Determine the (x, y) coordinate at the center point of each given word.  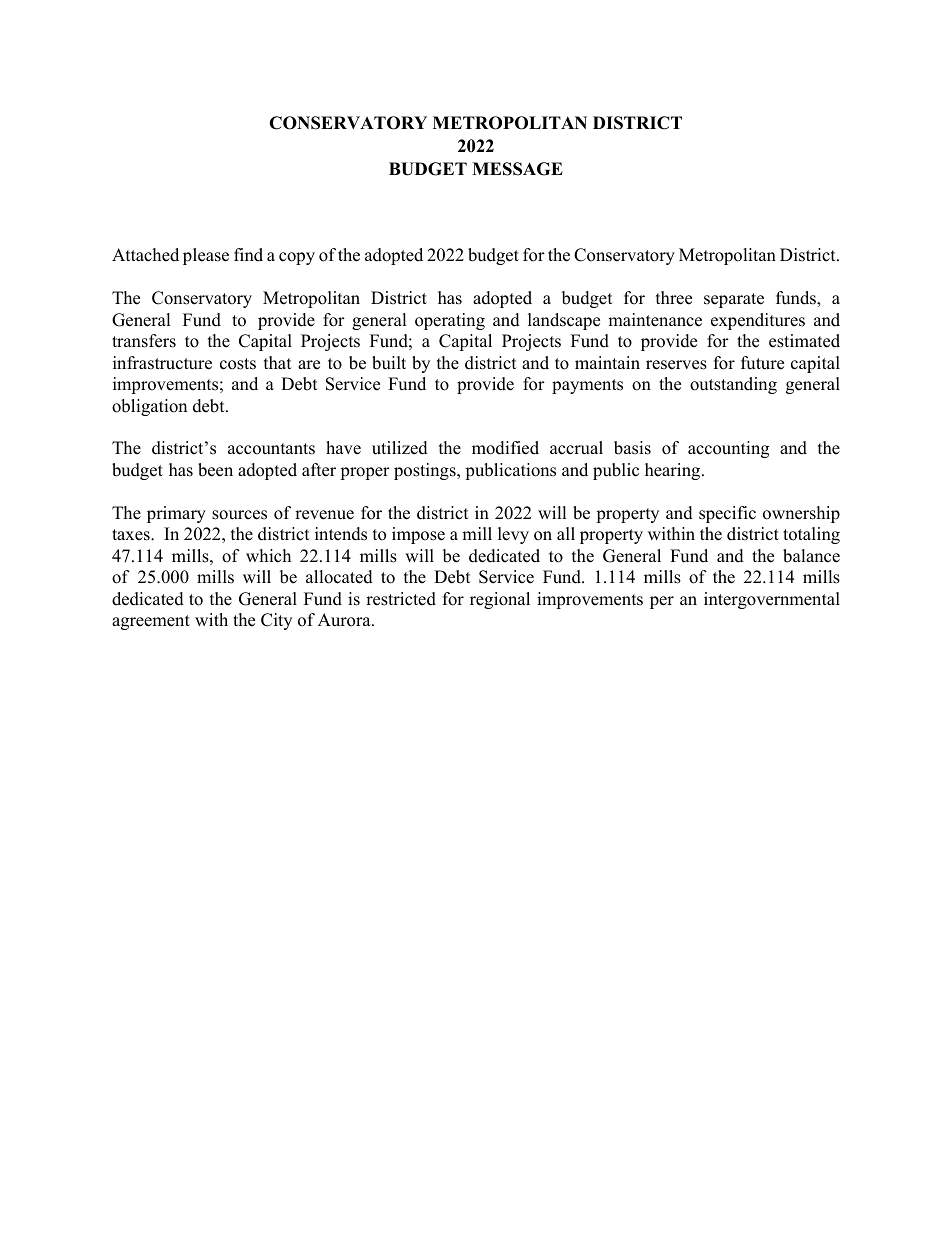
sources (239, 515)
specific (727, 514)
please (206, 256)
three (674, 298)
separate (734, 300)
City (276, 621)
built (389, 363)
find (248, 255)
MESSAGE (517, 169)
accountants (271, 449)
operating (450, 321)
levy (513, 535)
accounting (728, 449)
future (762, 363)
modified (505, 448)
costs (238, 364)
